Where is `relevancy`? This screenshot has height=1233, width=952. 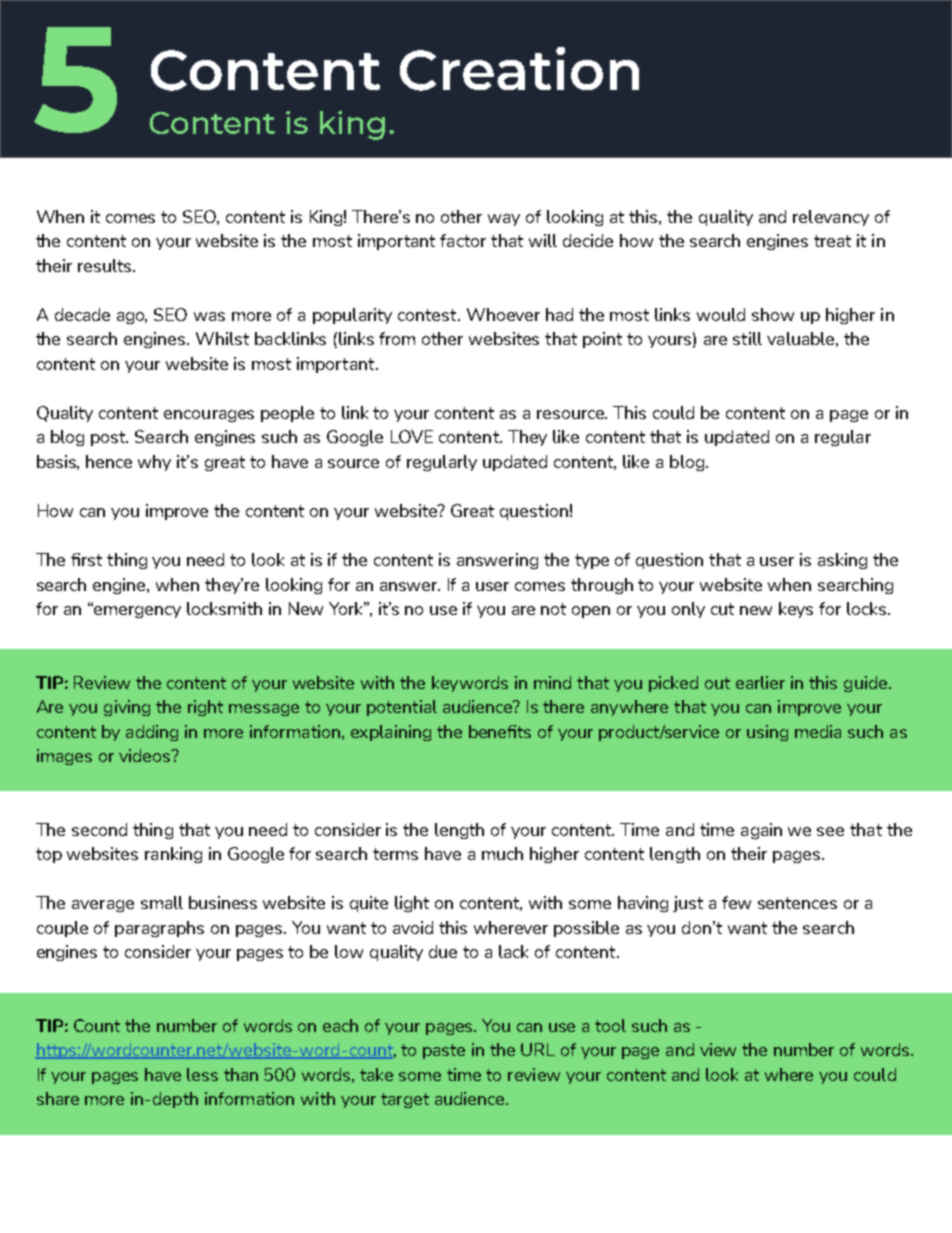
relevancy is located at coordinates (831, 218).
